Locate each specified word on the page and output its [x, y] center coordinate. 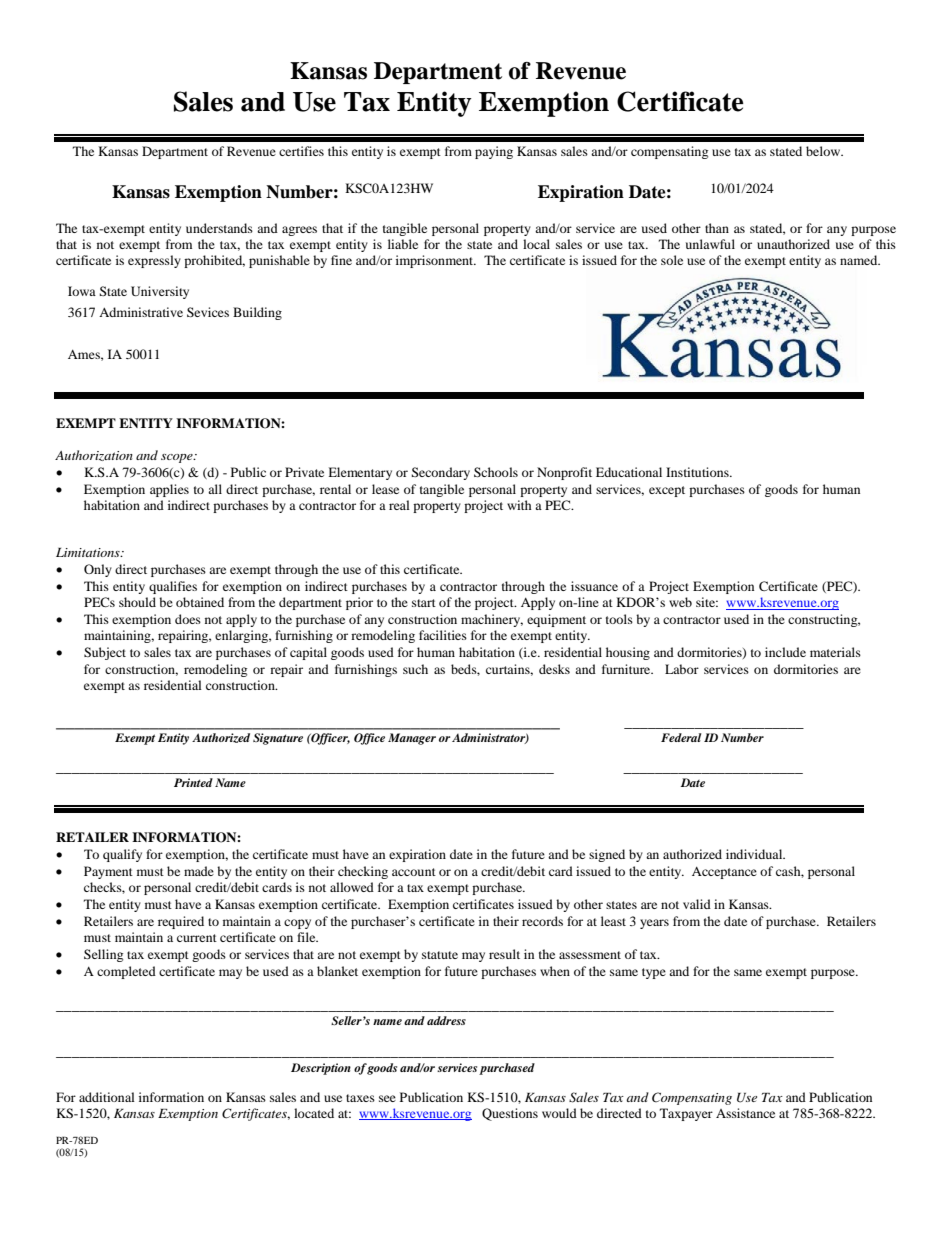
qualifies [173, 587]
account [414, 872]
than [717, 228]
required [181, 922]
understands [219, 228]
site [707, 602]
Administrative [141, 312]
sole [672, 260]
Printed [193, 782]
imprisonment [436, 261]
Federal [681, 737]
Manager [412, 739]
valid [697, 904]
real [399, 505]
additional [107, 1097]
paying [494, 152]
